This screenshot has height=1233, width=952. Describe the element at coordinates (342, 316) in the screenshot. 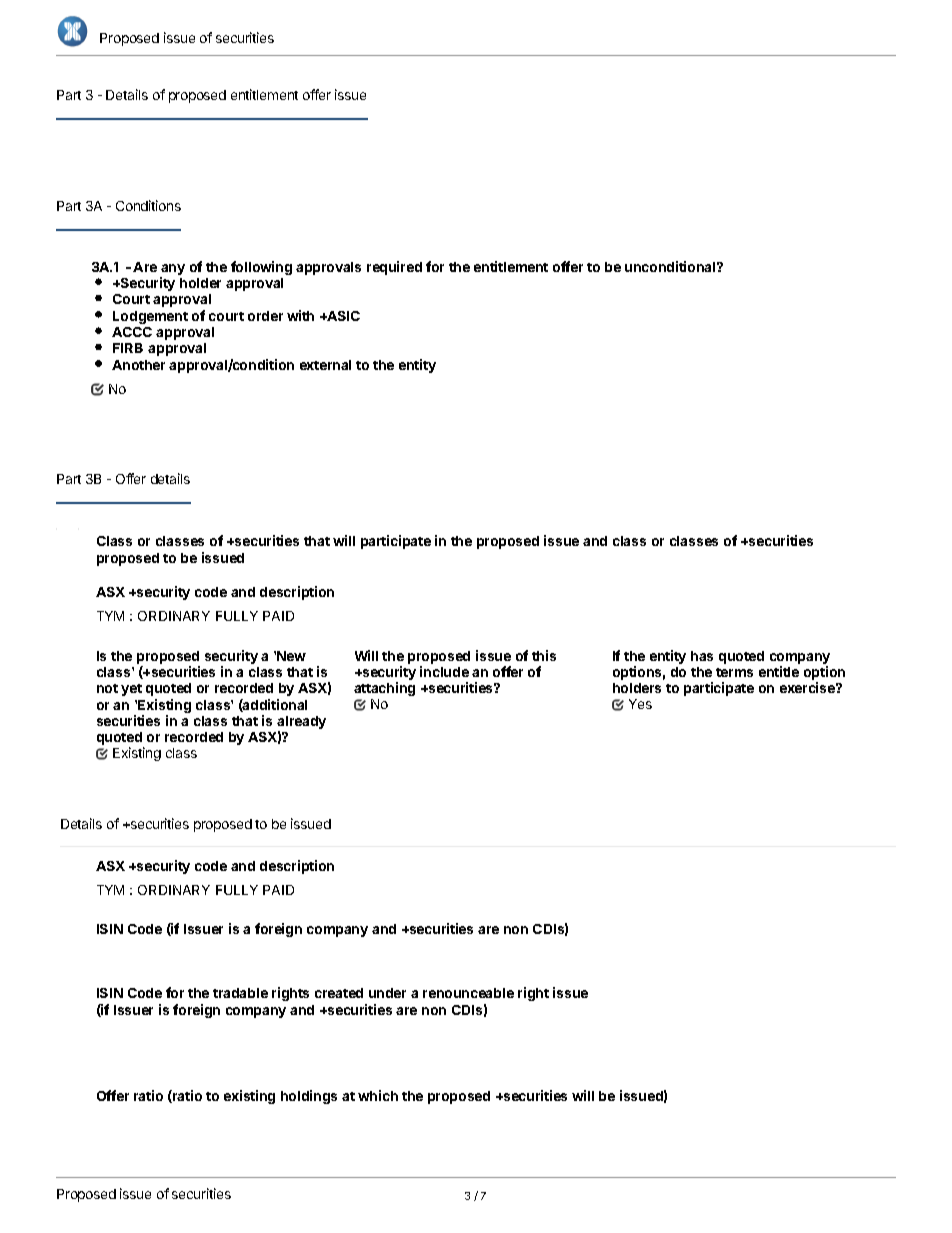

I see `ASIC` at that location.
